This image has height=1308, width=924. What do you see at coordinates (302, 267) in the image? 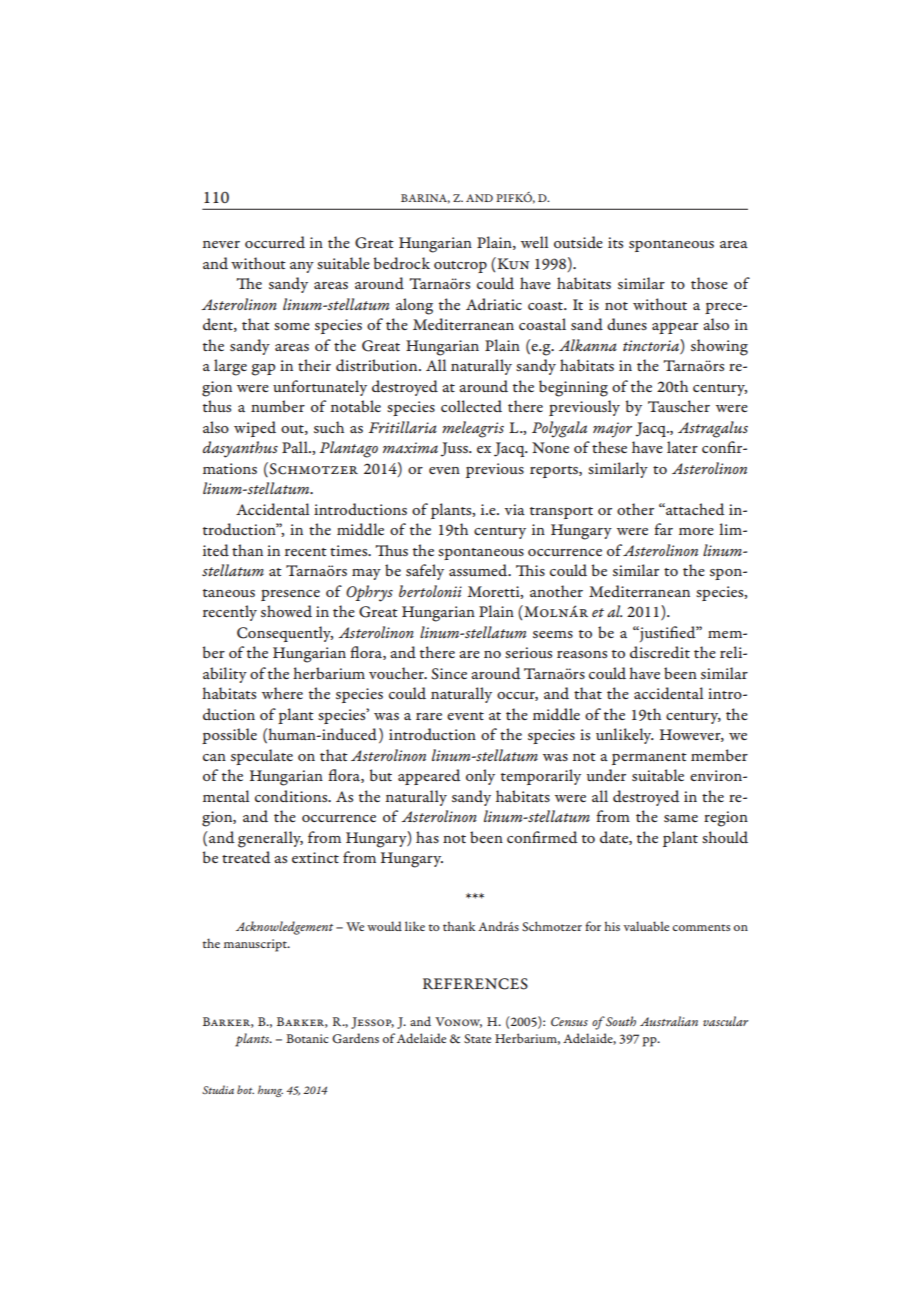
I see `any` at bounding box center [302, 267].
